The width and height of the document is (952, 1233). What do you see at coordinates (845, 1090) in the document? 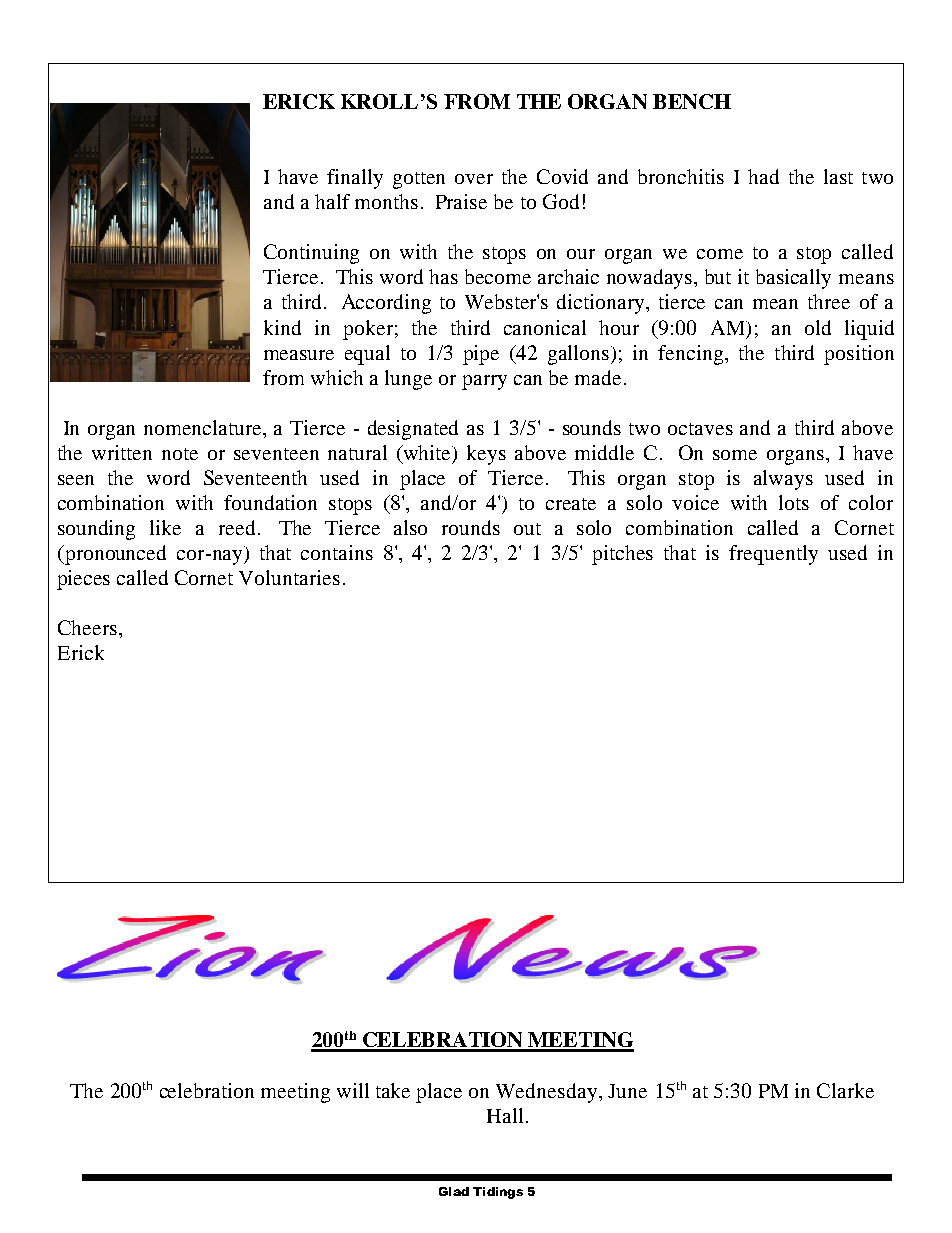
I see `Clarke` at bounding box center [845, 1090].
